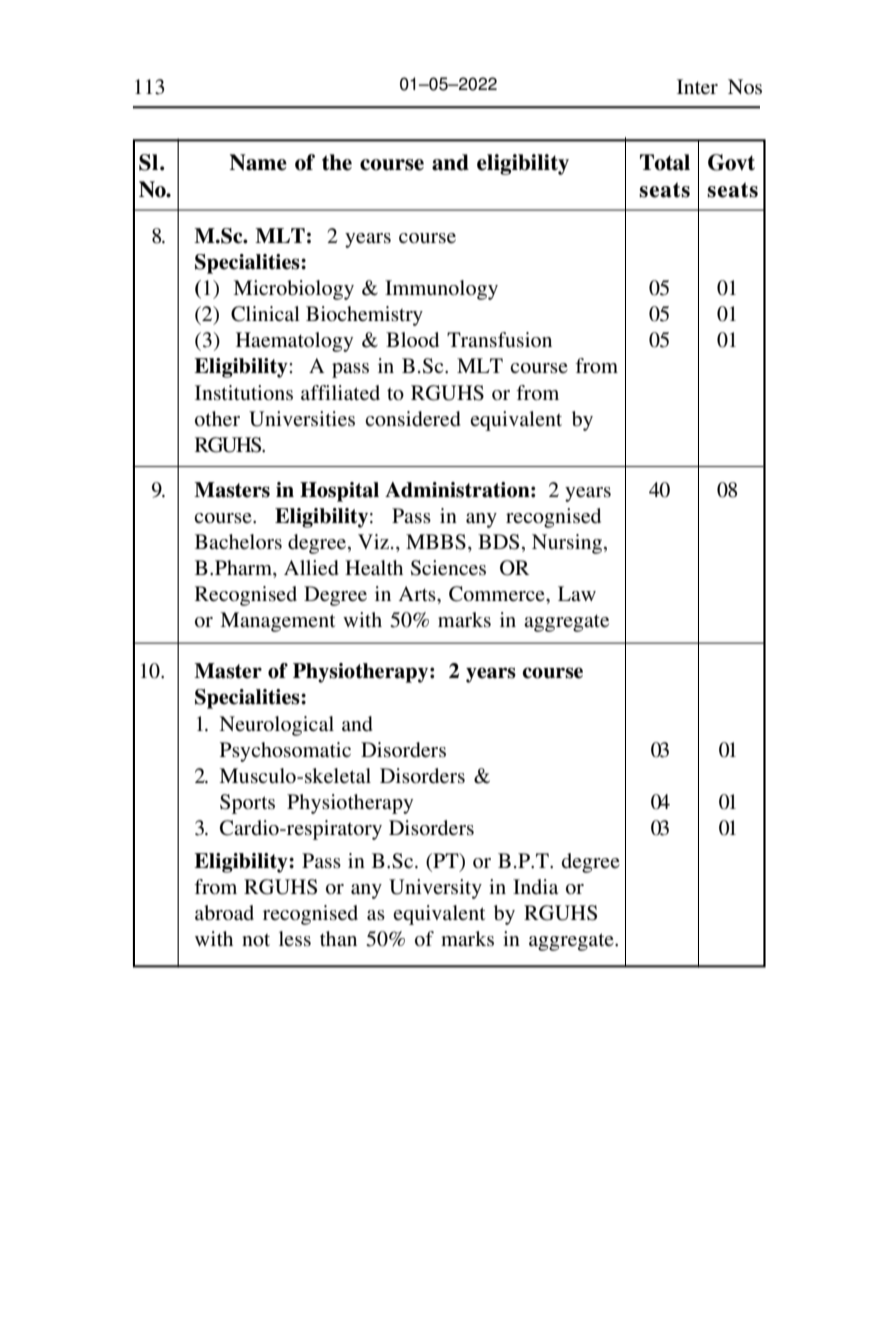 The width and height of the screenshot is (896, 1329). Describe the element at coordinates (435, 889) in the screenshot. I see `University` at that location.
